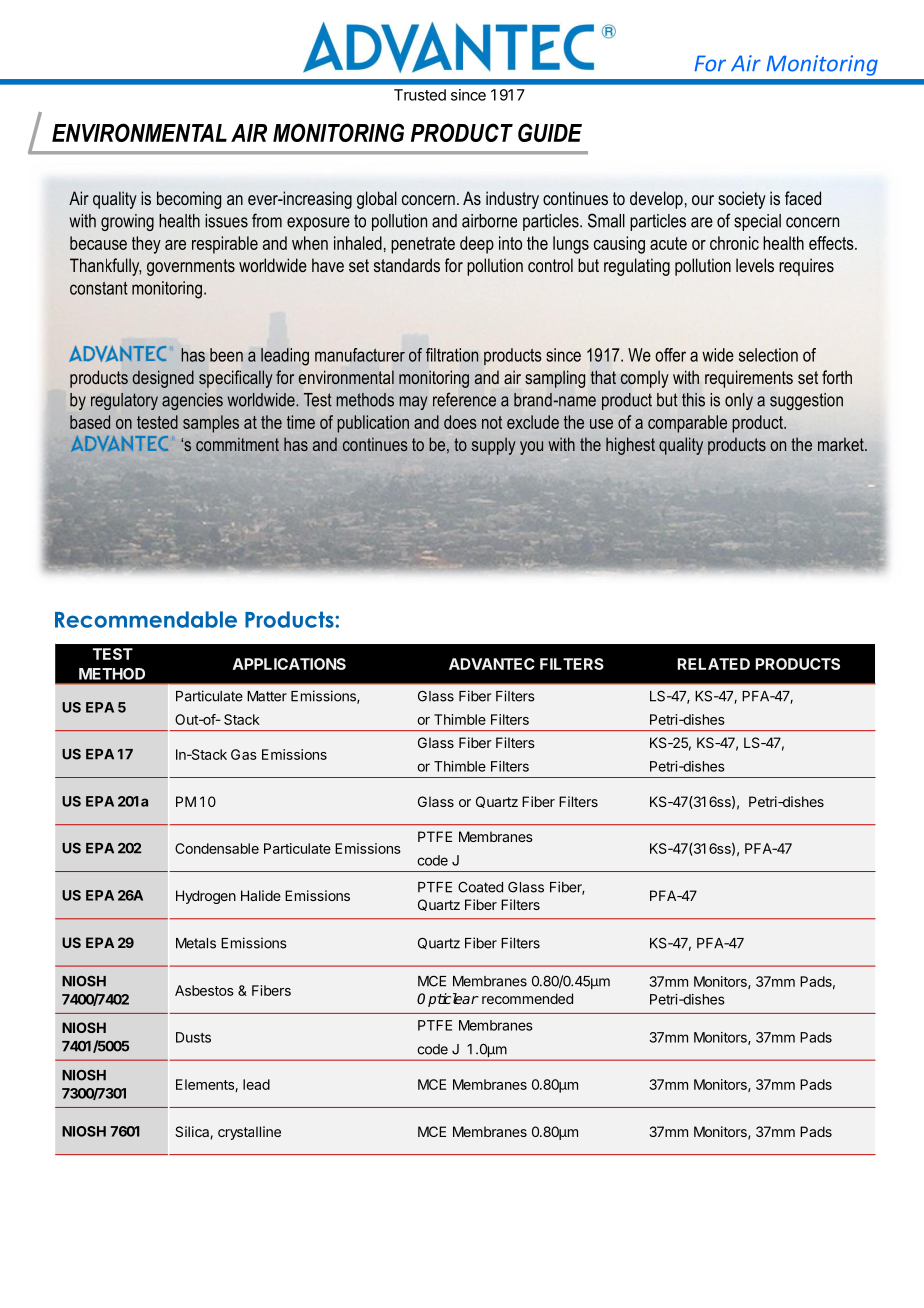  Describe the element at coordinates (249, 1133) in the document. I see `crystalline` at that location.
